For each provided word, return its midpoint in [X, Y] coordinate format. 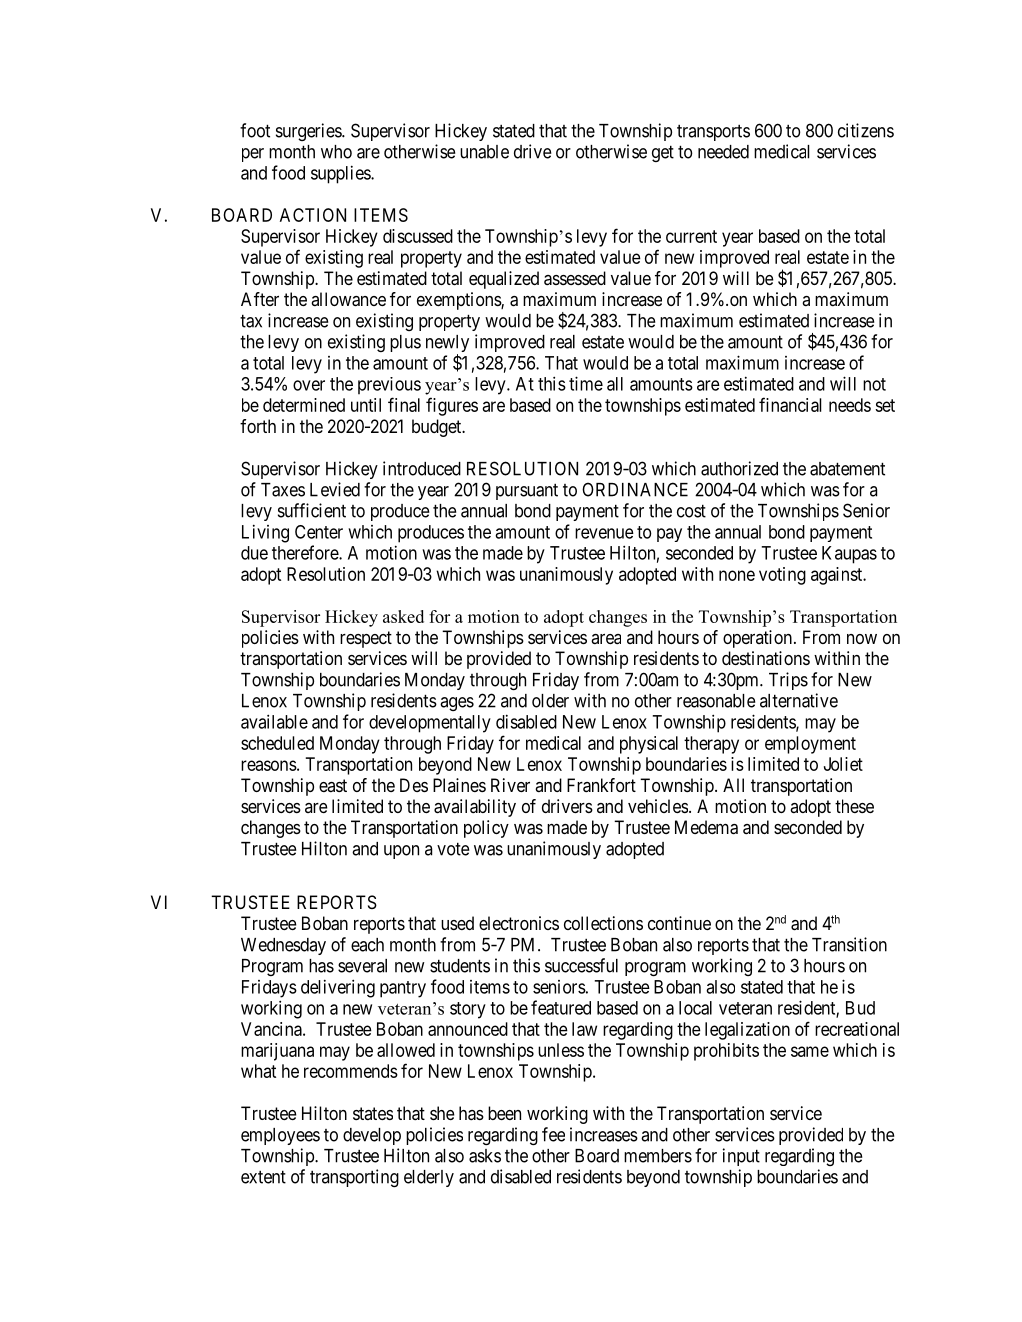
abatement [847, 469]
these [854, 806]
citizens [866, 130]
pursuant [527, 492]
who [336, 152]
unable [484, 152]
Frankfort [601, 785]
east [333, 785]
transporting [354, 1178]
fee [553, 1134]
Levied [335, 489]
